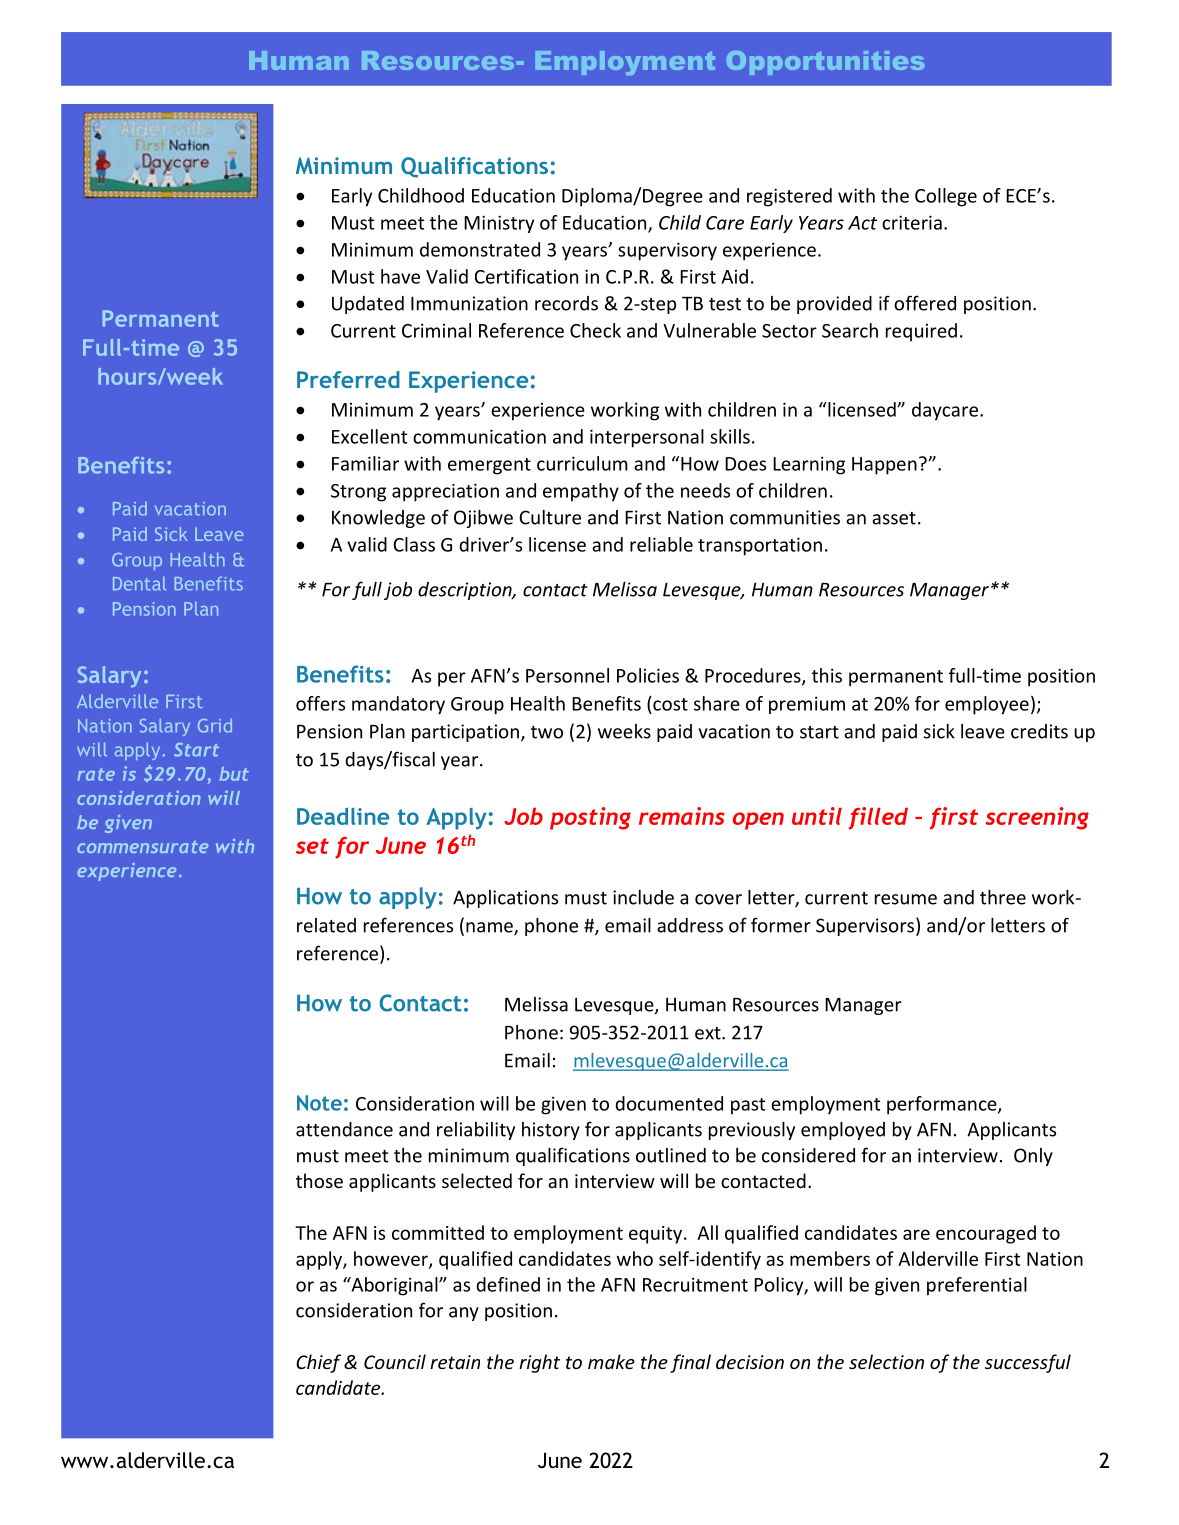 The width and height of the document is (1179, 1525). Describe the element at coordinates (318, 1363) in the document. I see `Chief` at that location.
